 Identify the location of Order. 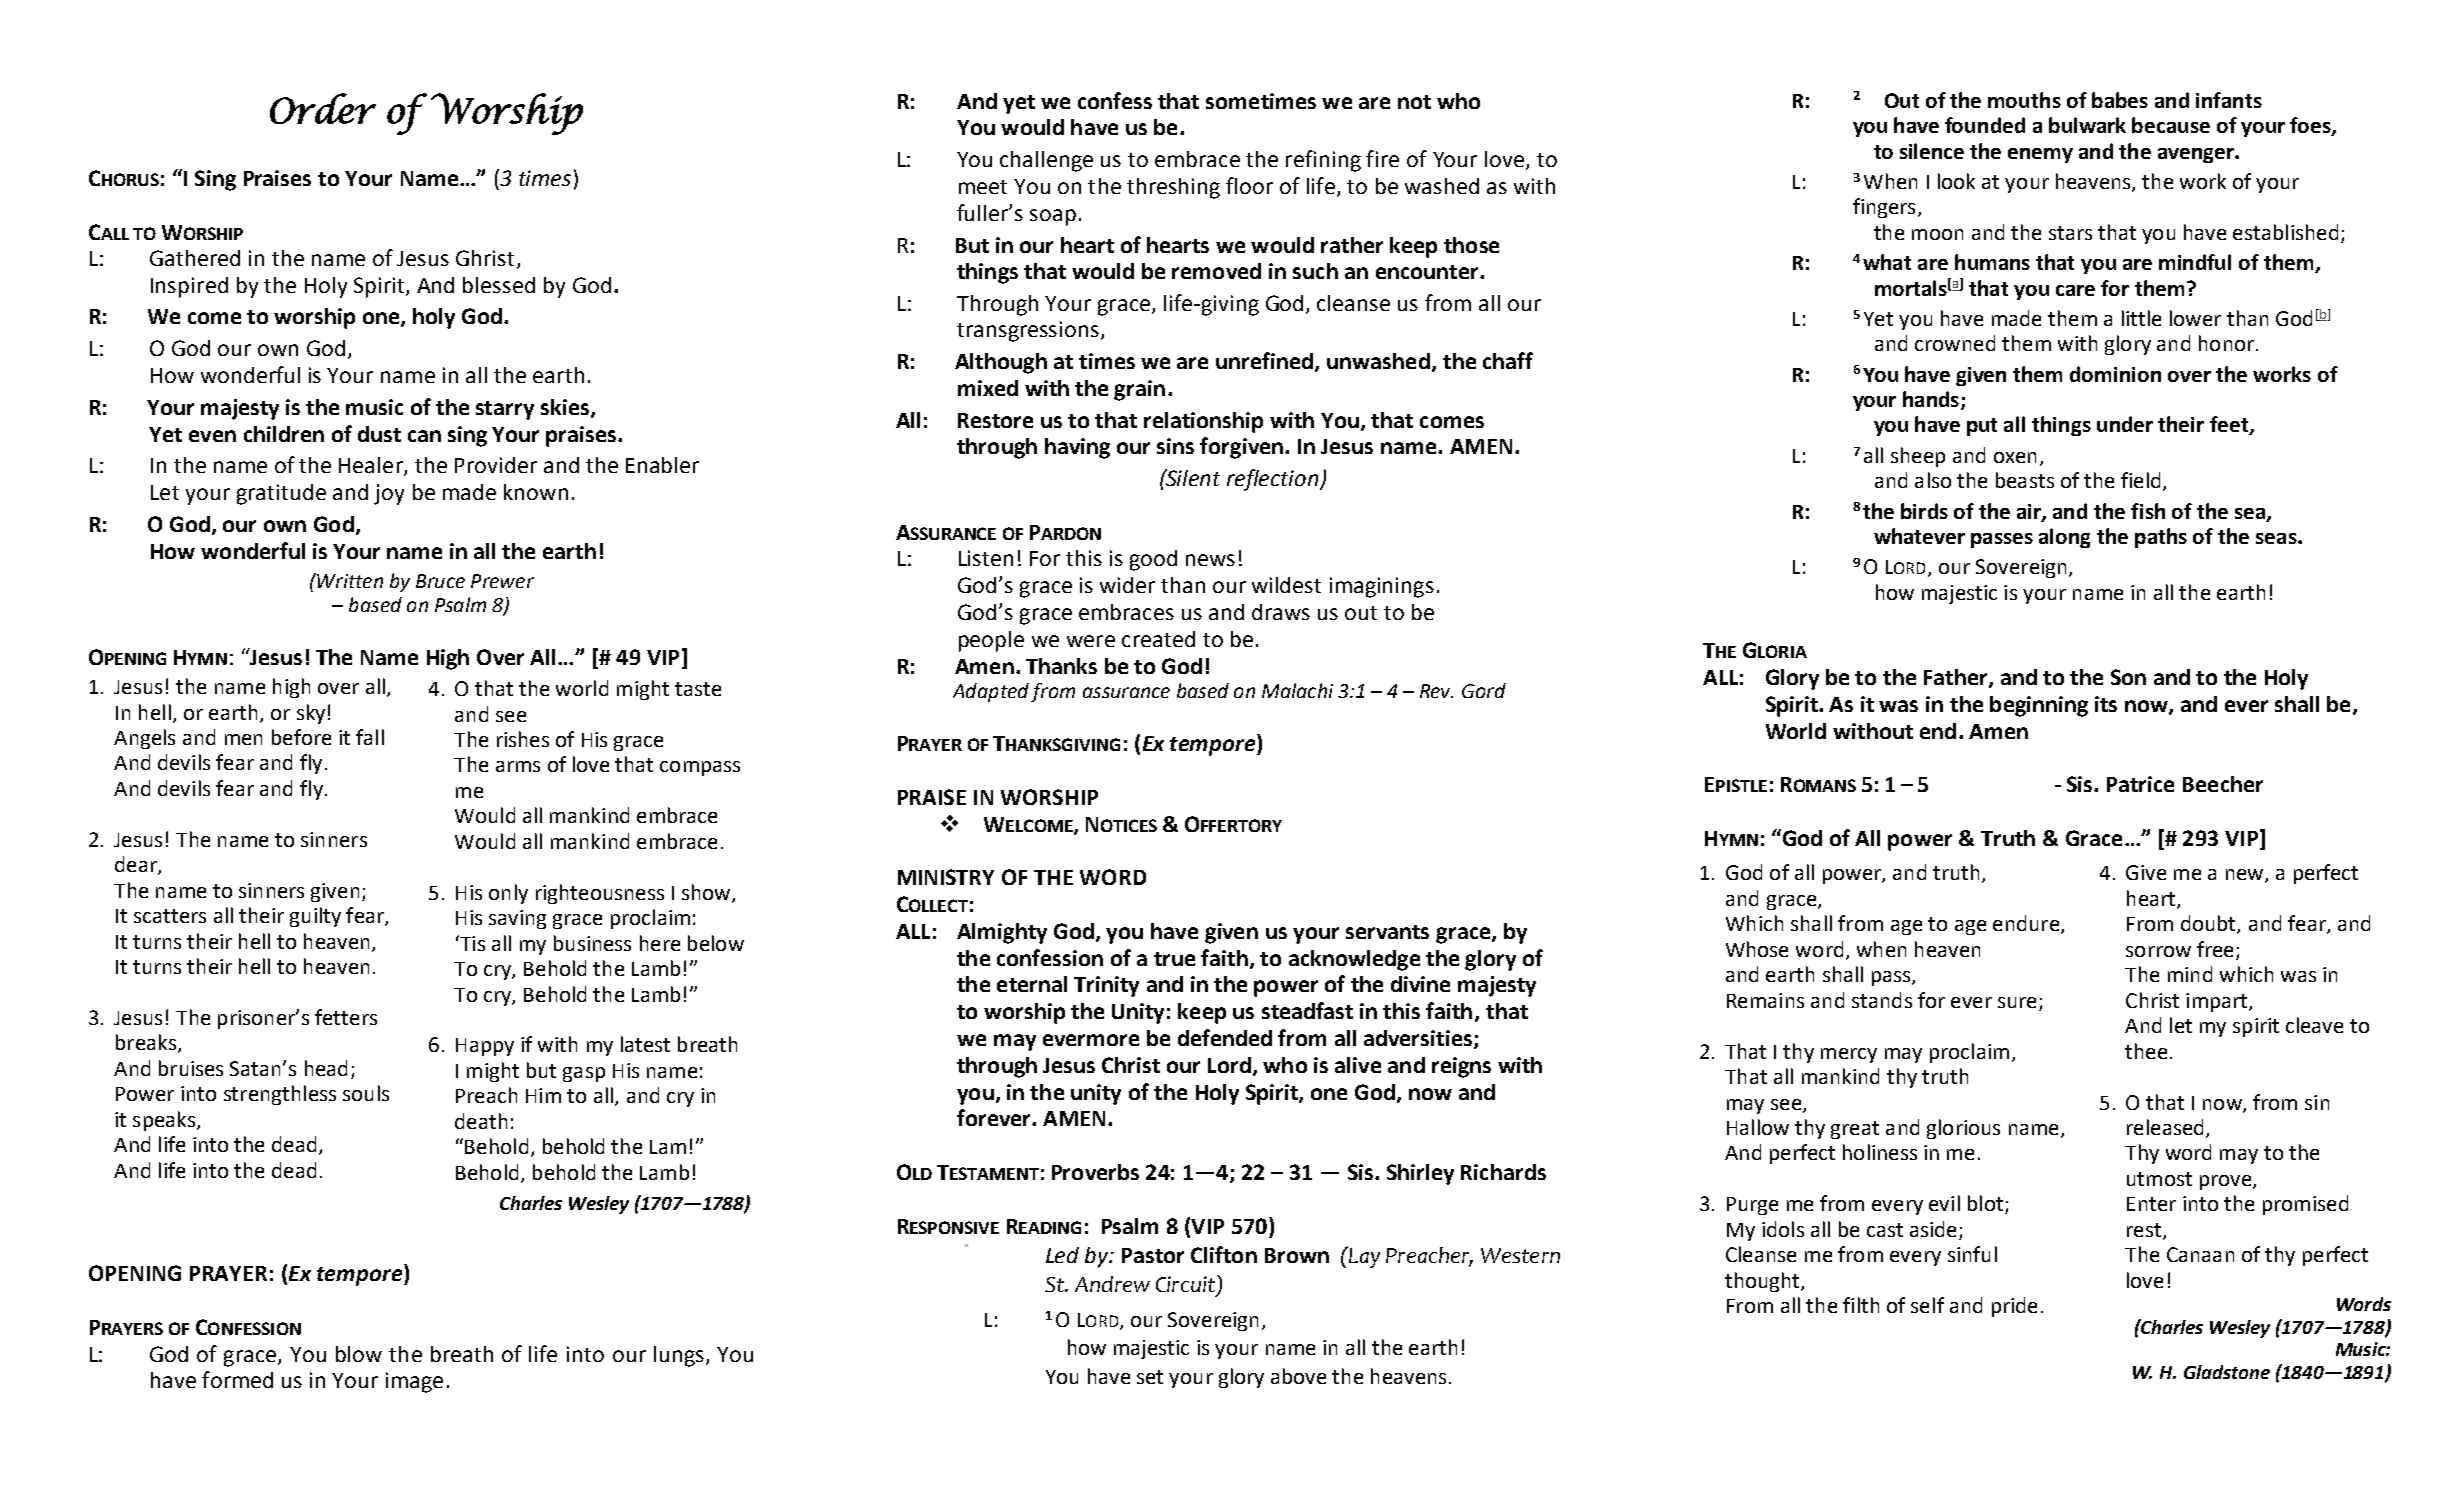
(323, 108).
